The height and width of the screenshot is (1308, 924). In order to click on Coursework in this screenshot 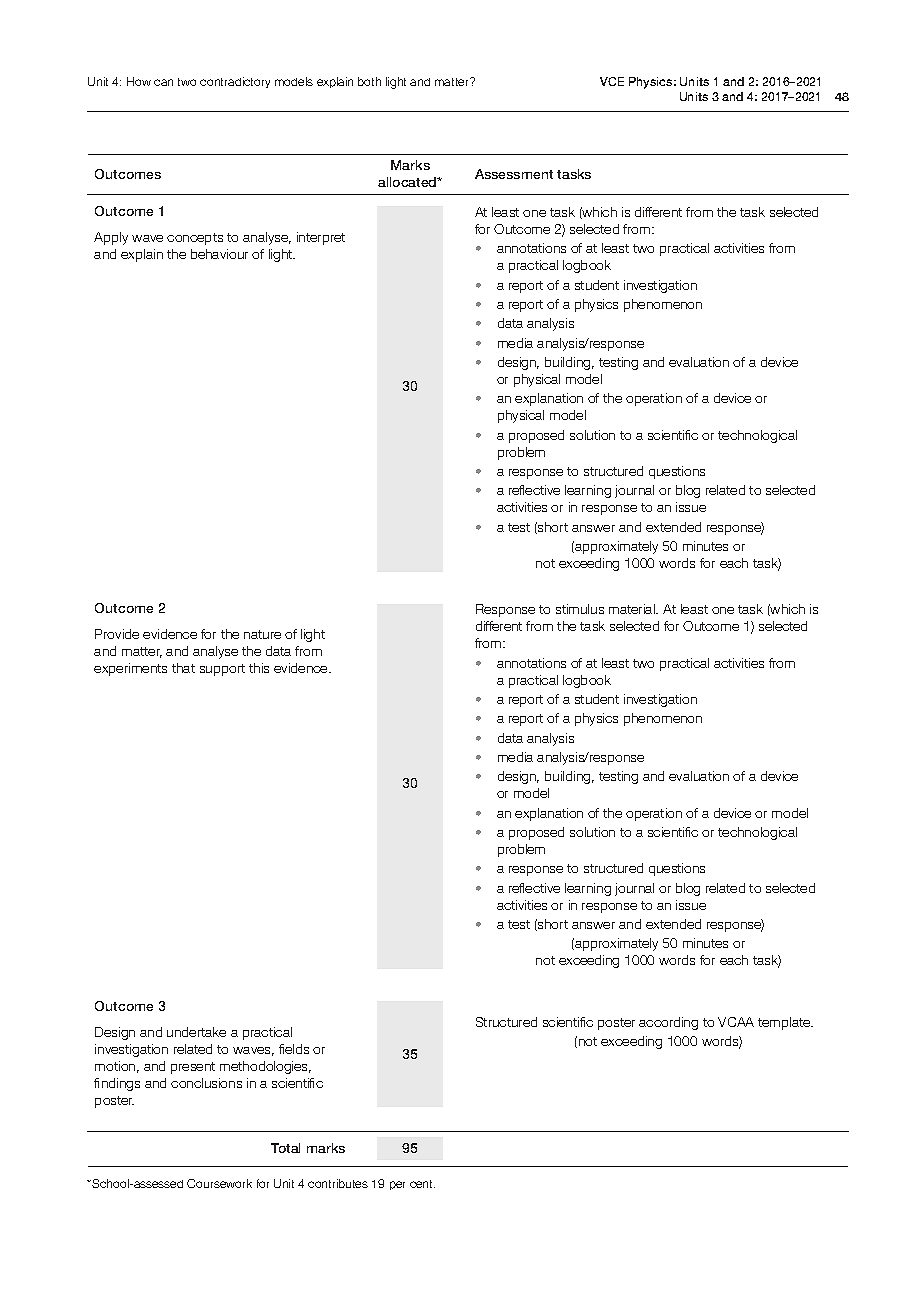, I will do `click(219, 1183)`.
